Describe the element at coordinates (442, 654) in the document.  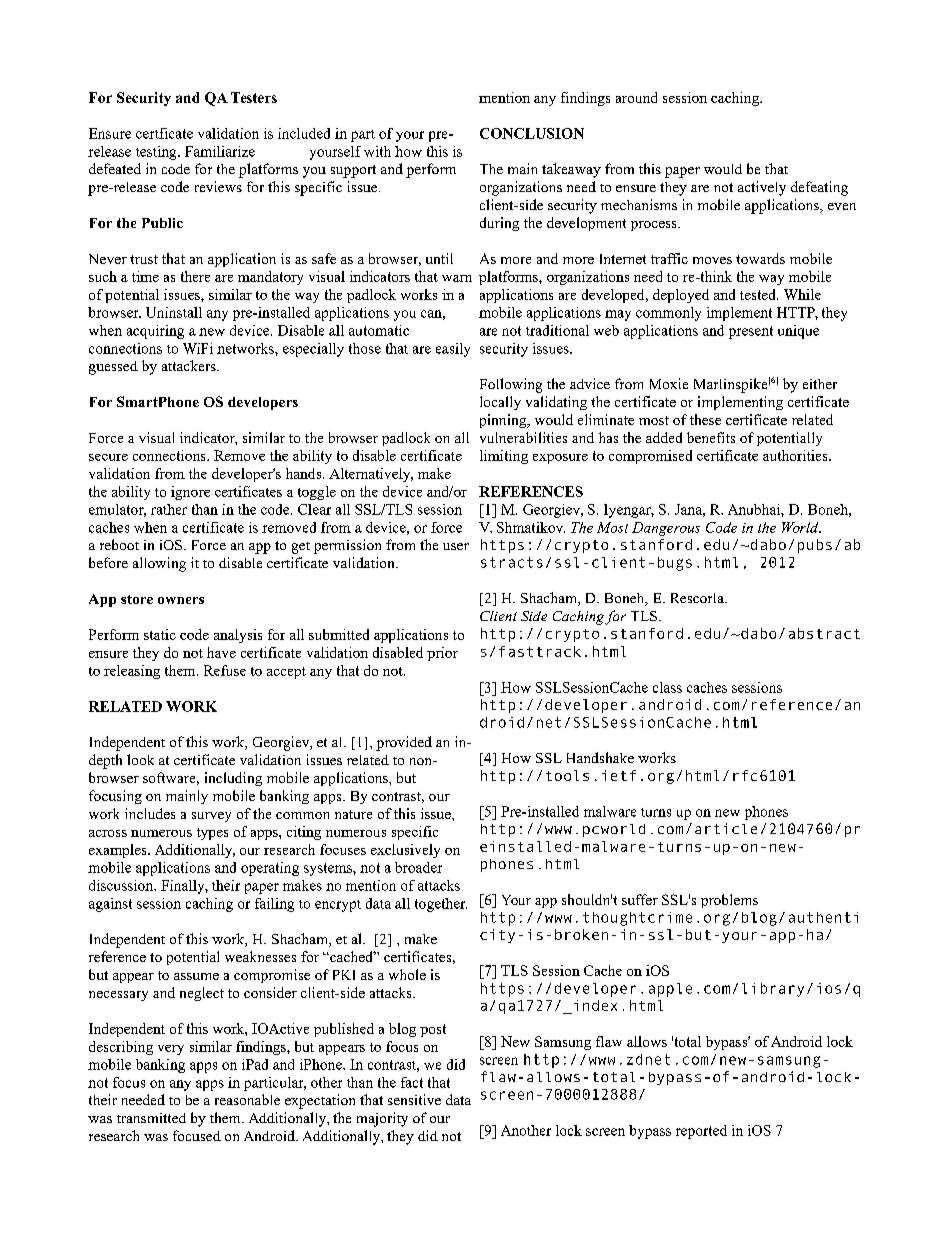
I see `prior` at that location.
